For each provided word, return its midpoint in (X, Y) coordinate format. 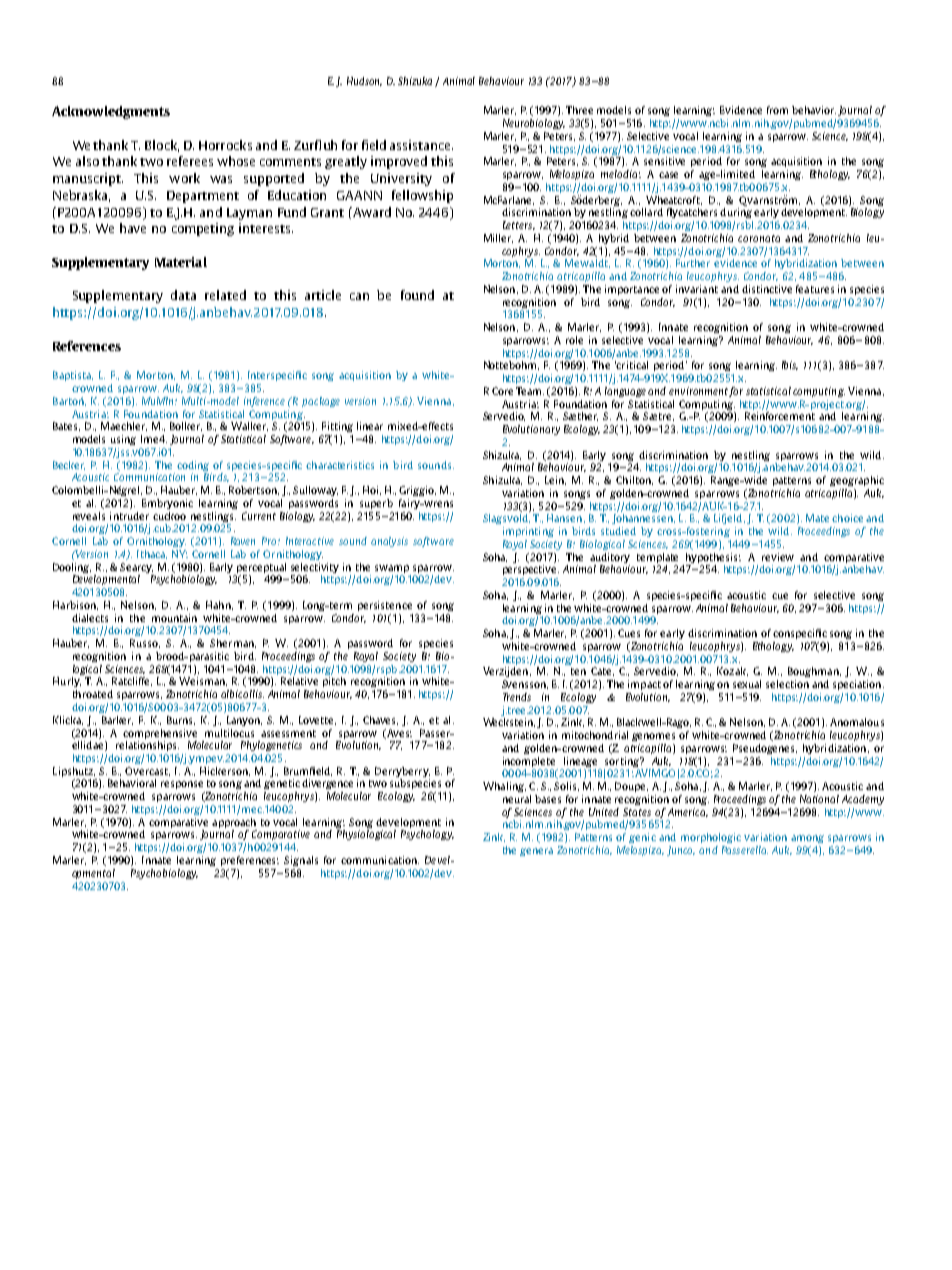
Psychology (427, 835)
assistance (421, 145)
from (777, 110)
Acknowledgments (111, 112)
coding (193, 466)
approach (234, 823)
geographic (857, 481)
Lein (555, 480)
